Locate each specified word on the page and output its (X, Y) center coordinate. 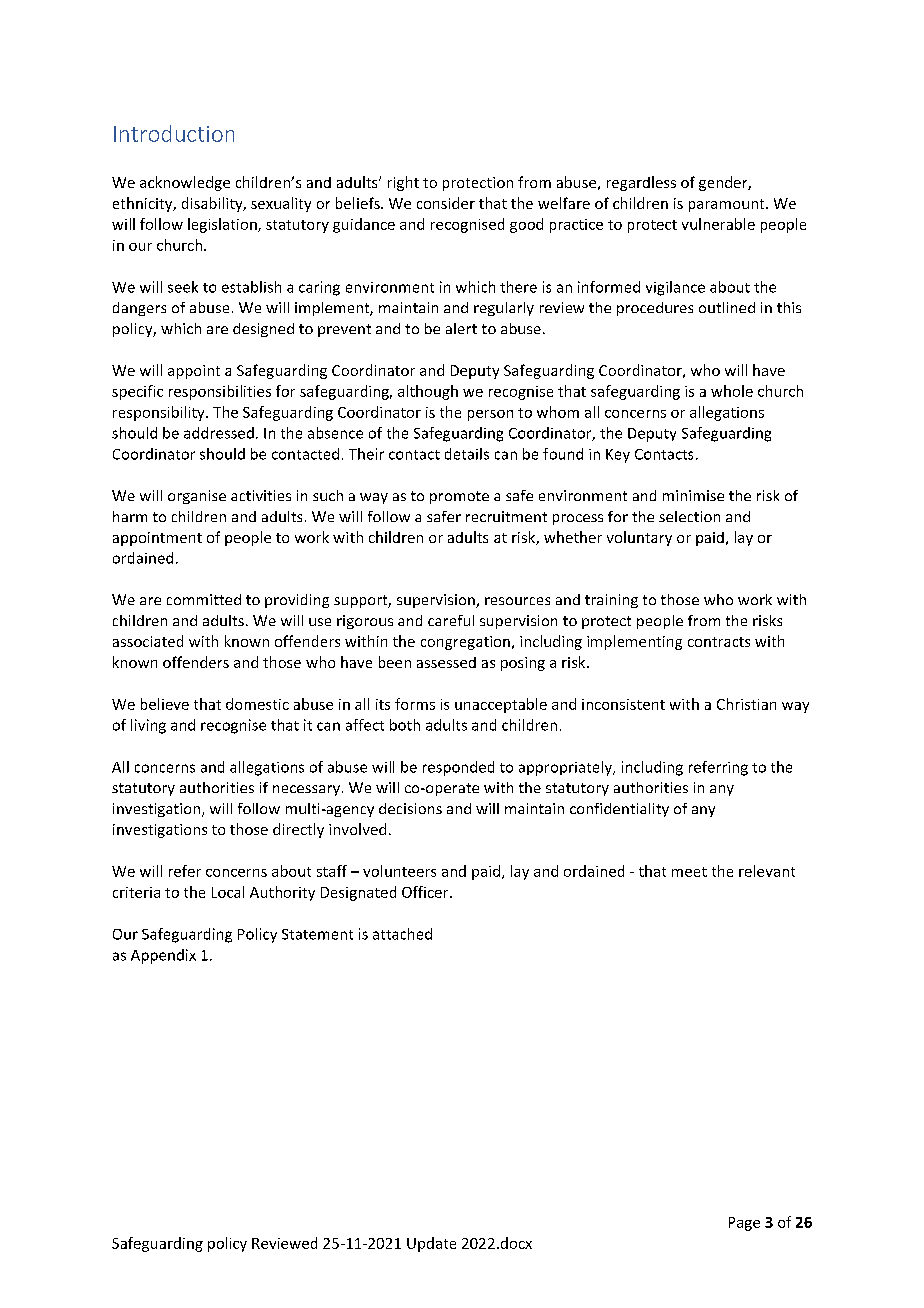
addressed (219, 433)
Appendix (163, 956)
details (467, 454)
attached (402, 934)
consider (446, 203)
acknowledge (185, 183)
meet (689, 872)
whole (732, 391)
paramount (728, 205)
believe (165, 704)
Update (431, 1244)
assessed (446, 662)
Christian (746, 704)
